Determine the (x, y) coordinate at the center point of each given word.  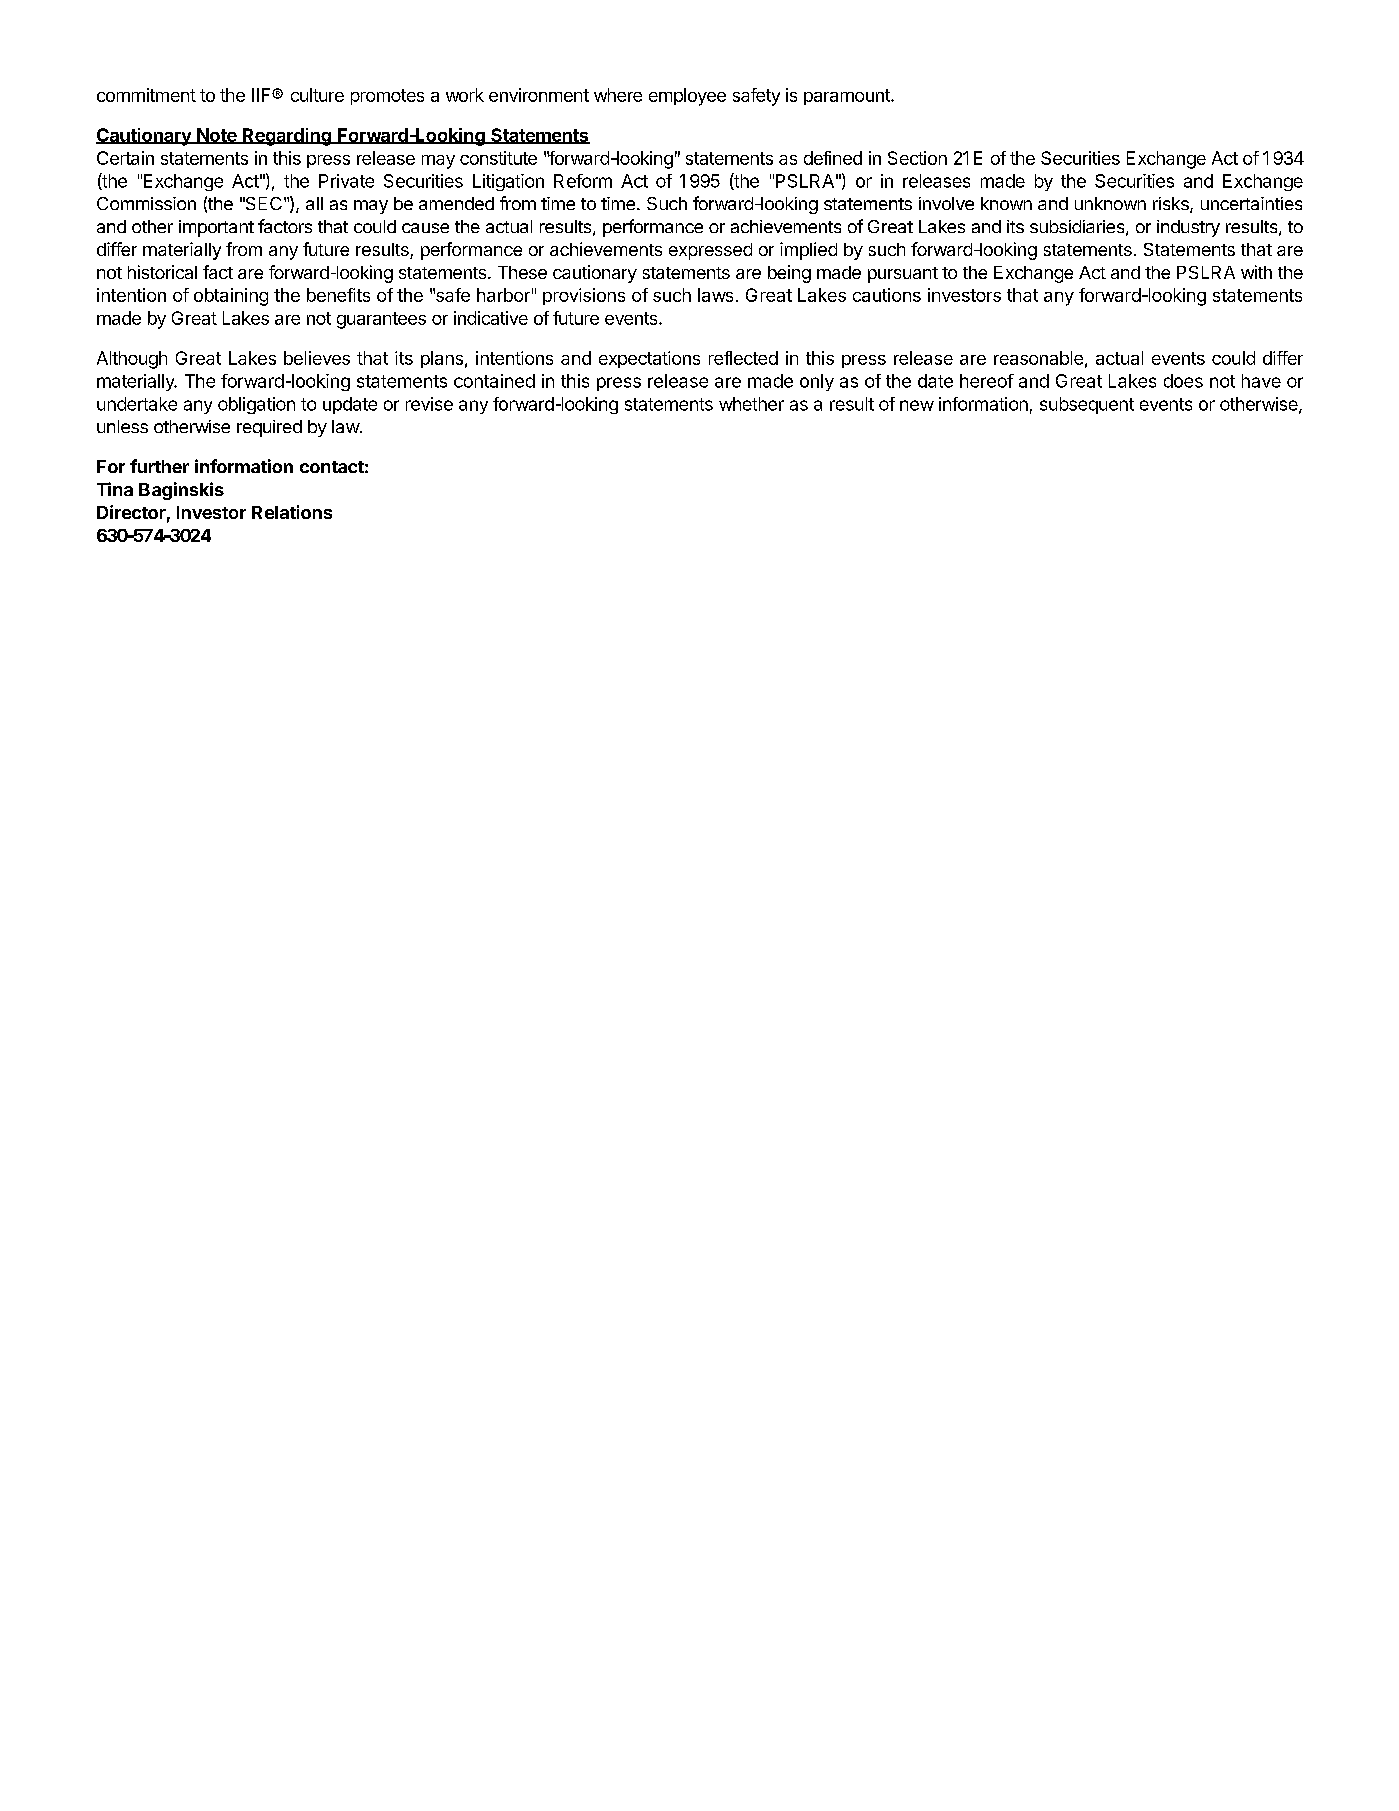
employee (687, 97)
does (1183, 381)
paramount (848, 97)
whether (751, 404)
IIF (262, 95)
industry (1188, 228)
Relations (292, 512)
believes (317, 358)
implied (808, 251)
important (216, 228)
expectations (649, 359)
